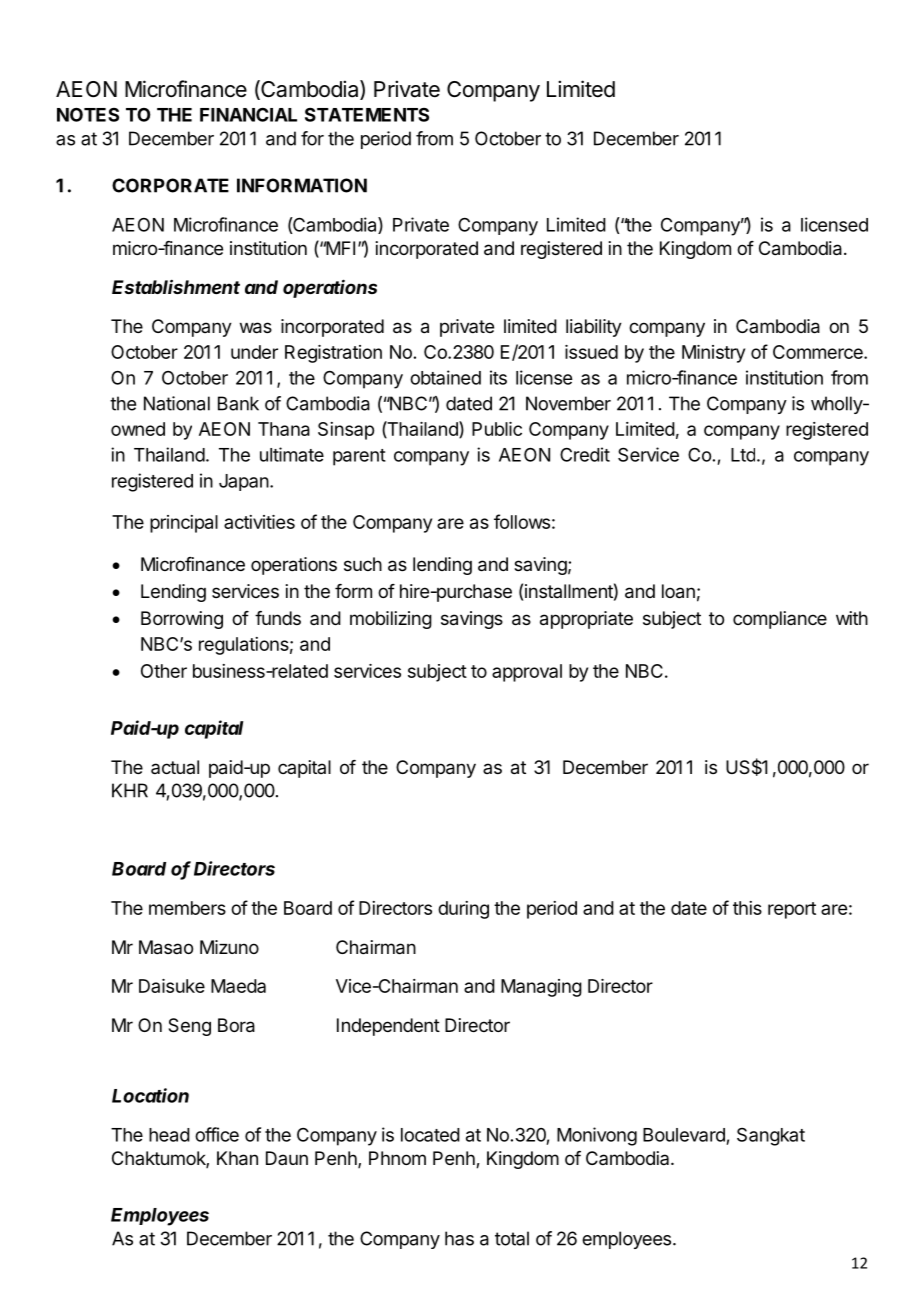 This screenshot has height=1307, width=924. Describe the element at coordinates (747, 908) in the screenshot. I see `this` at that location.
